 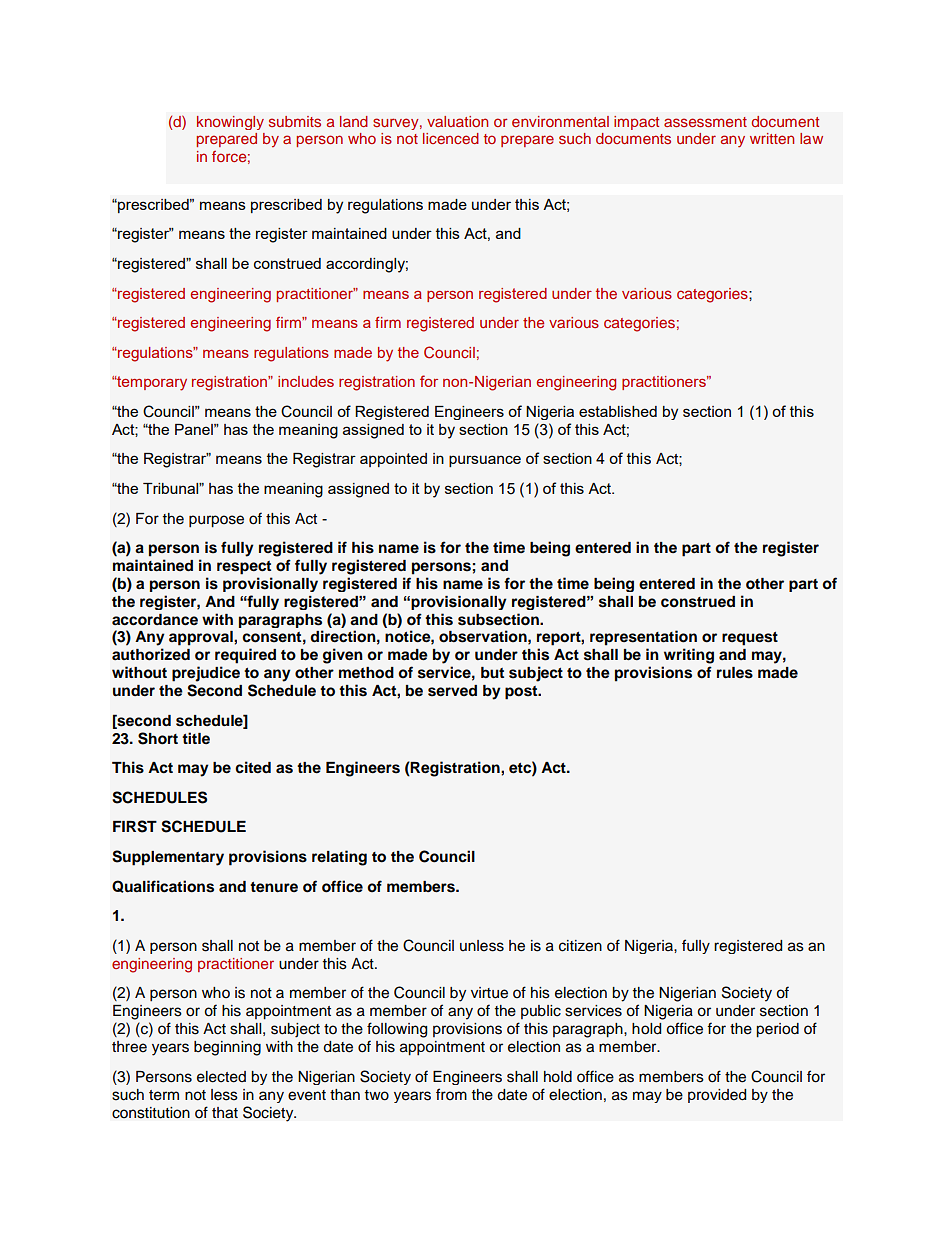 I want to click on title, so click(x=196, y=738).
